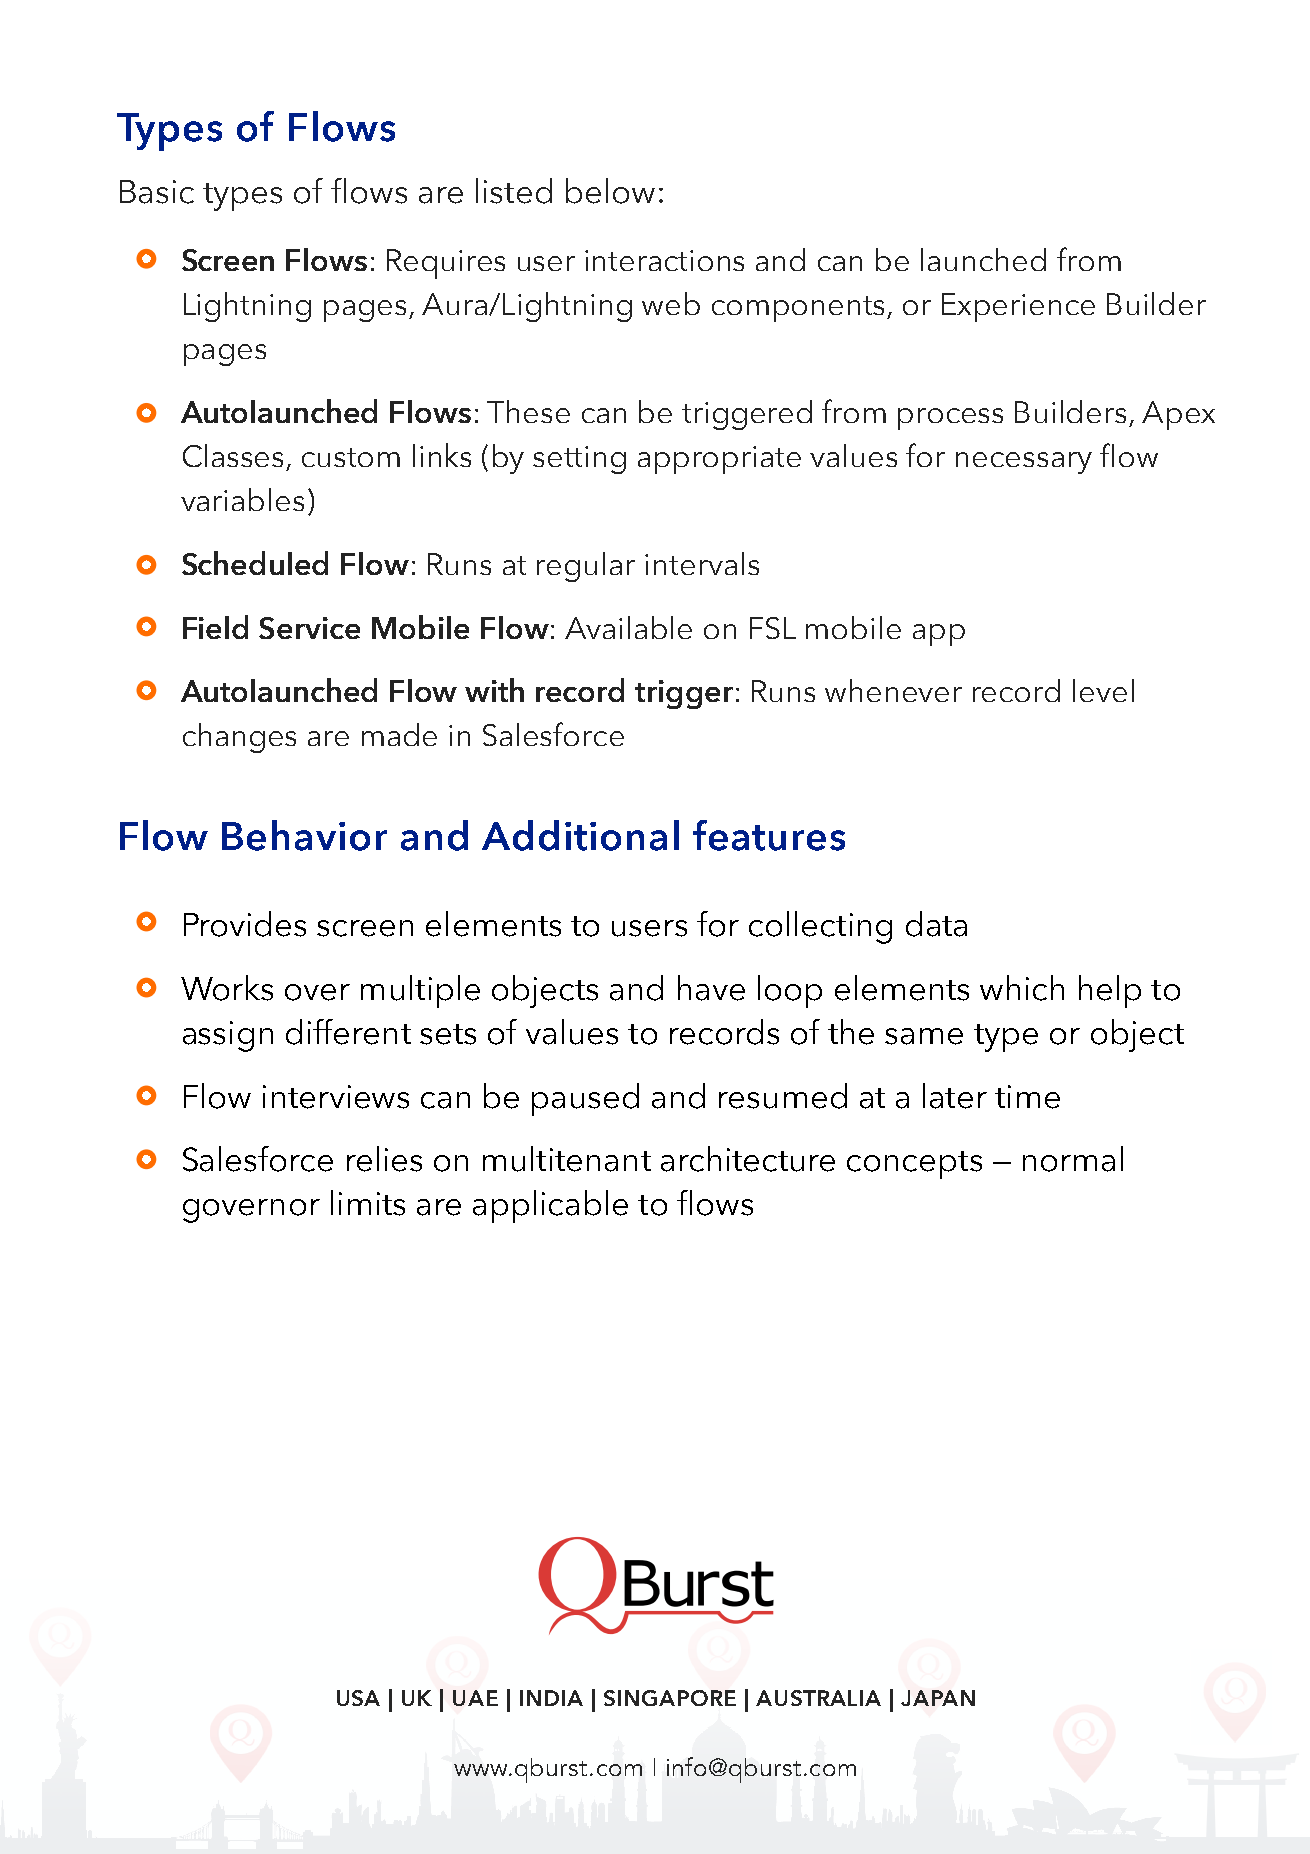  What do you see at coordinates (245, 924) in the page?
I see `Provides` at bounding box center [245, 924].
